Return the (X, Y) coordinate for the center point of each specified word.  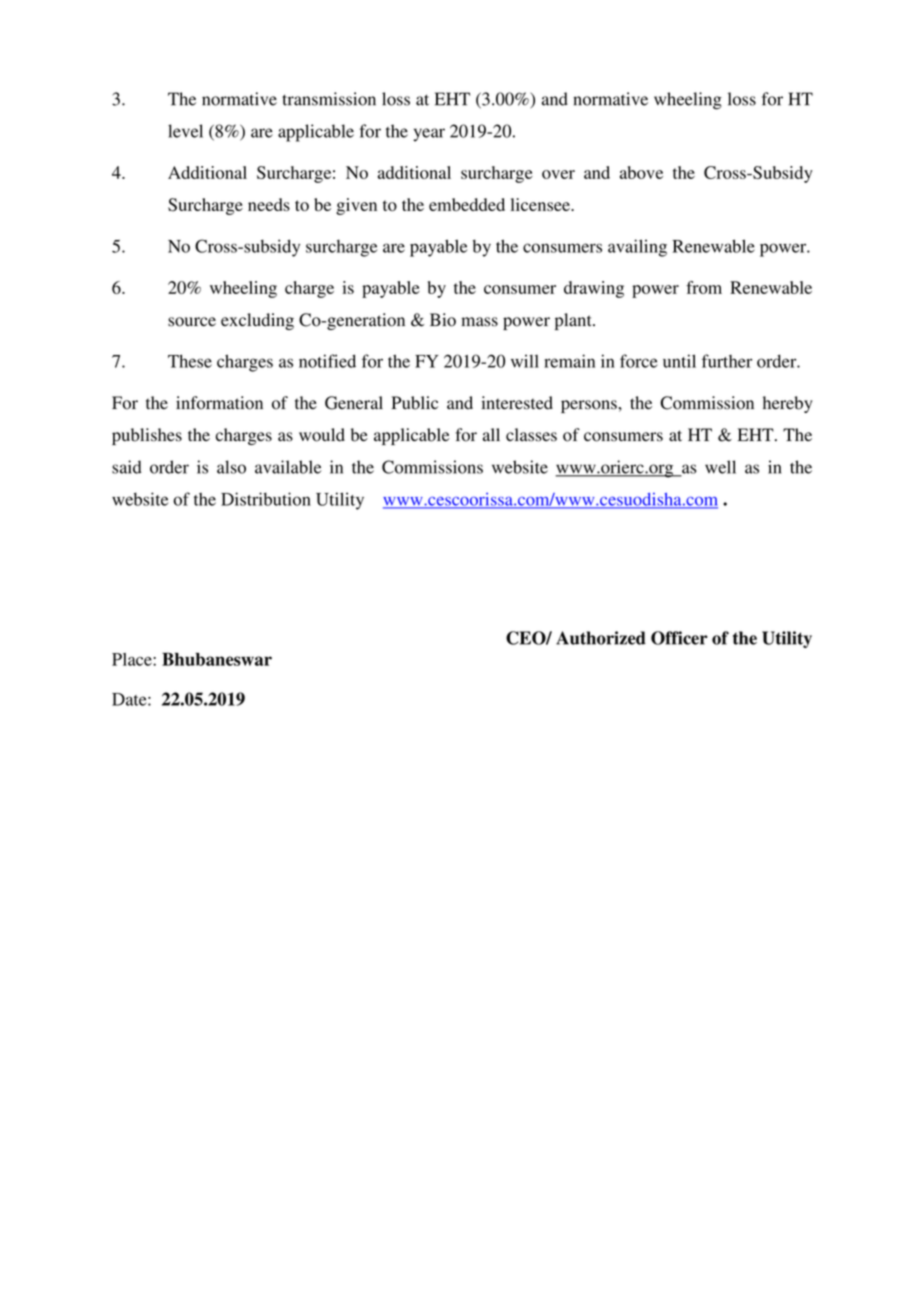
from (704, 287)
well (720, 467)
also (231, 467)
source (192, 322)
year (429, 135)
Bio (443, 320)
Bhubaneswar (217, 659)
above (641, 172)
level (185, 131)
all (491, 434)
